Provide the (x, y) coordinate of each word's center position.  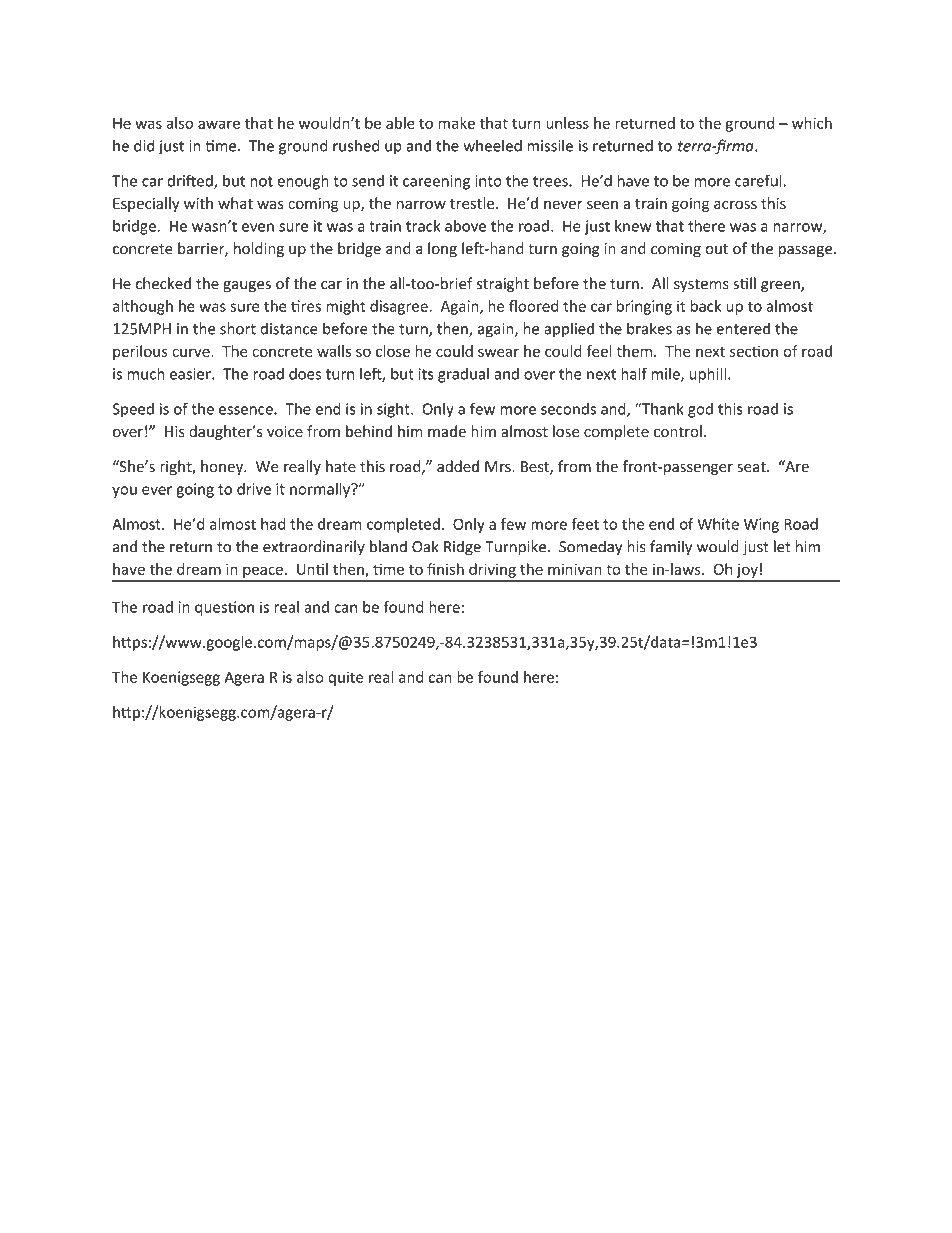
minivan (575, 569)
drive (254, 489)
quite (345, 678)
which (812, 123)
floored (533, 306)
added (458, 466)
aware (219, 124)
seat (752, 467)
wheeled (492, 145)
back (706, 306)
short (238, 328)
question (224, 608)
